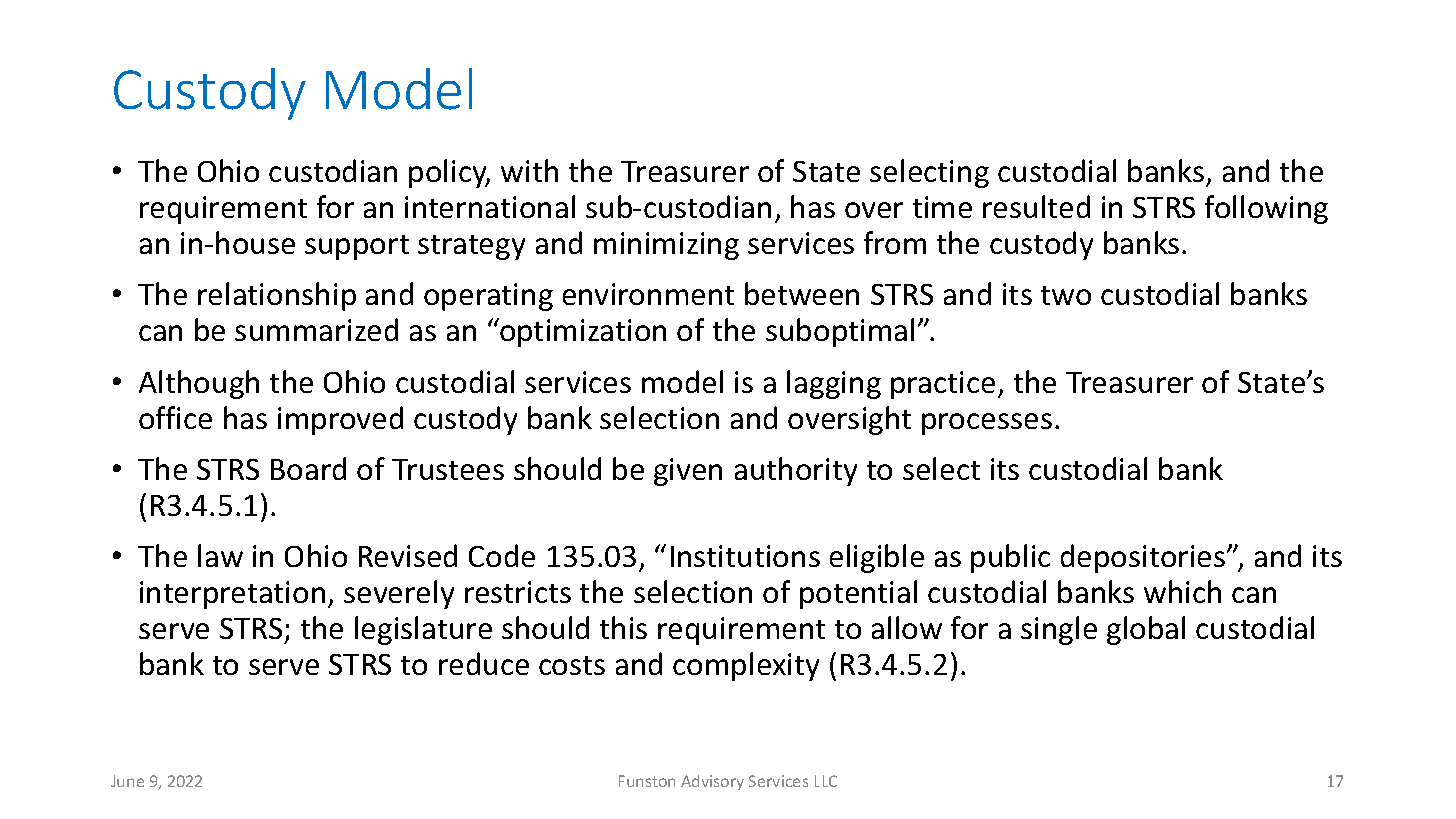 The image size is (1456, 819). I want to click on with, so click(529, 170).
